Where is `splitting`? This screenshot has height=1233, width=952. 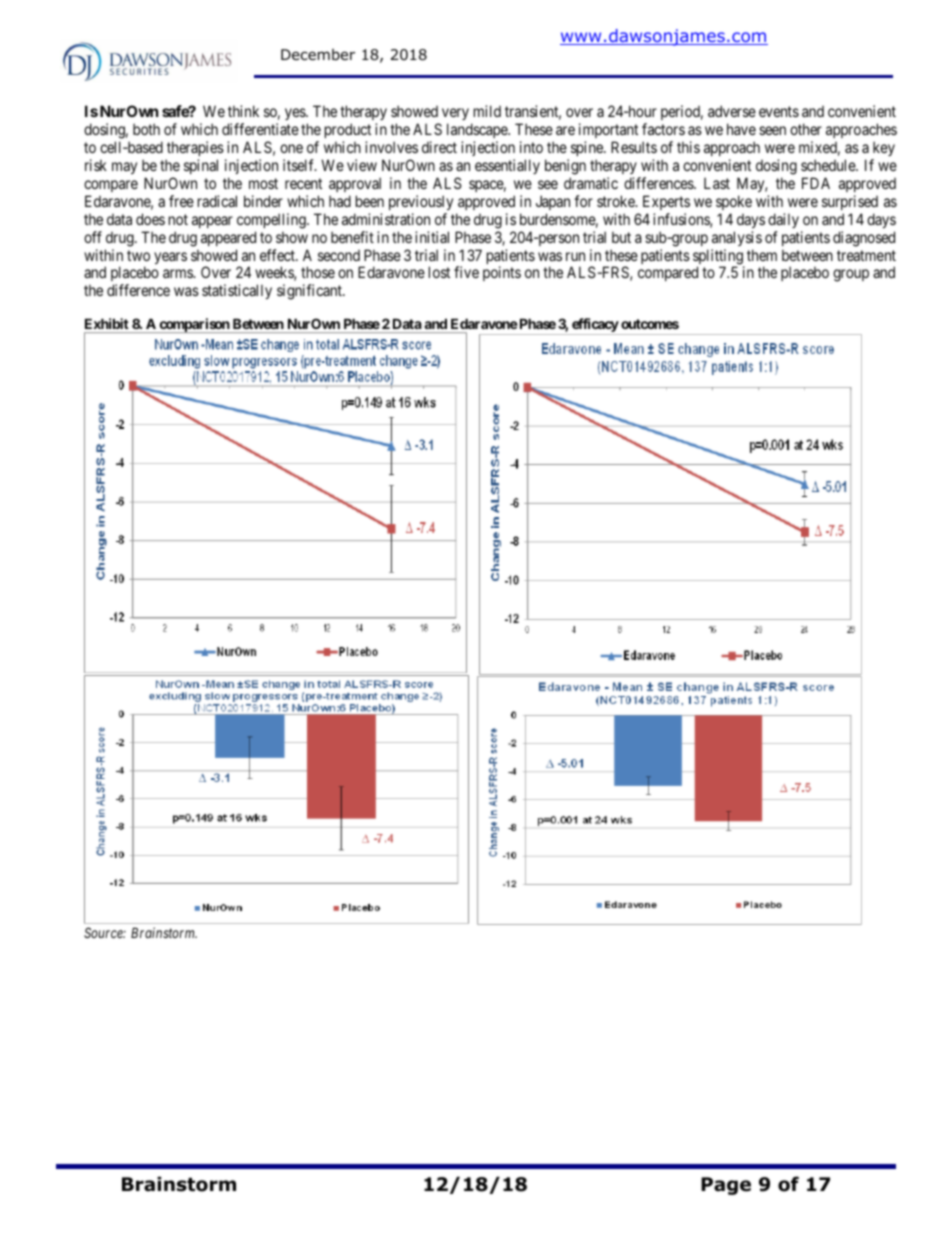 splitting is located at coordinates (718, 258).
